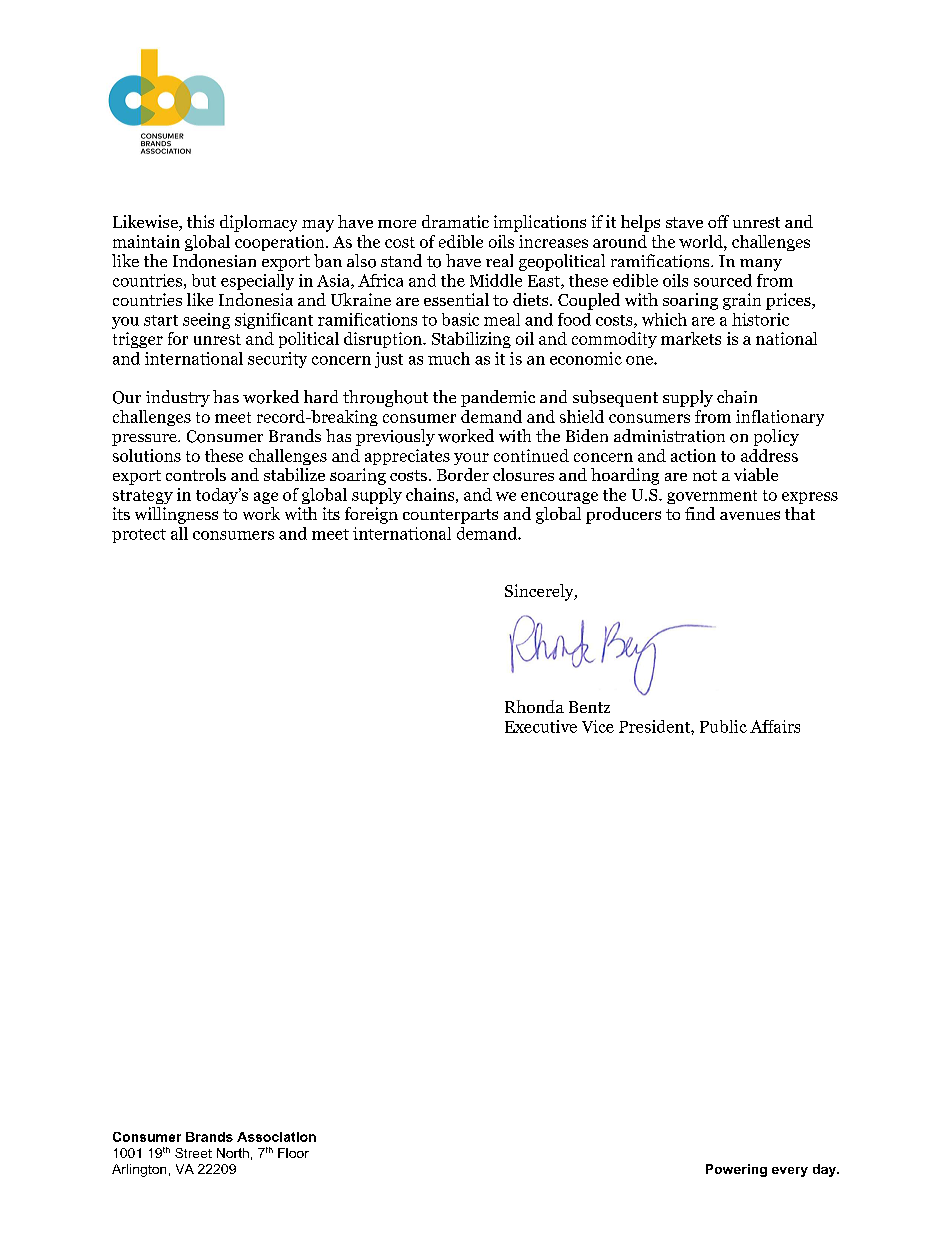 The image size is (952, 1233). I want to click on Rhonda, so click(534, 706).
